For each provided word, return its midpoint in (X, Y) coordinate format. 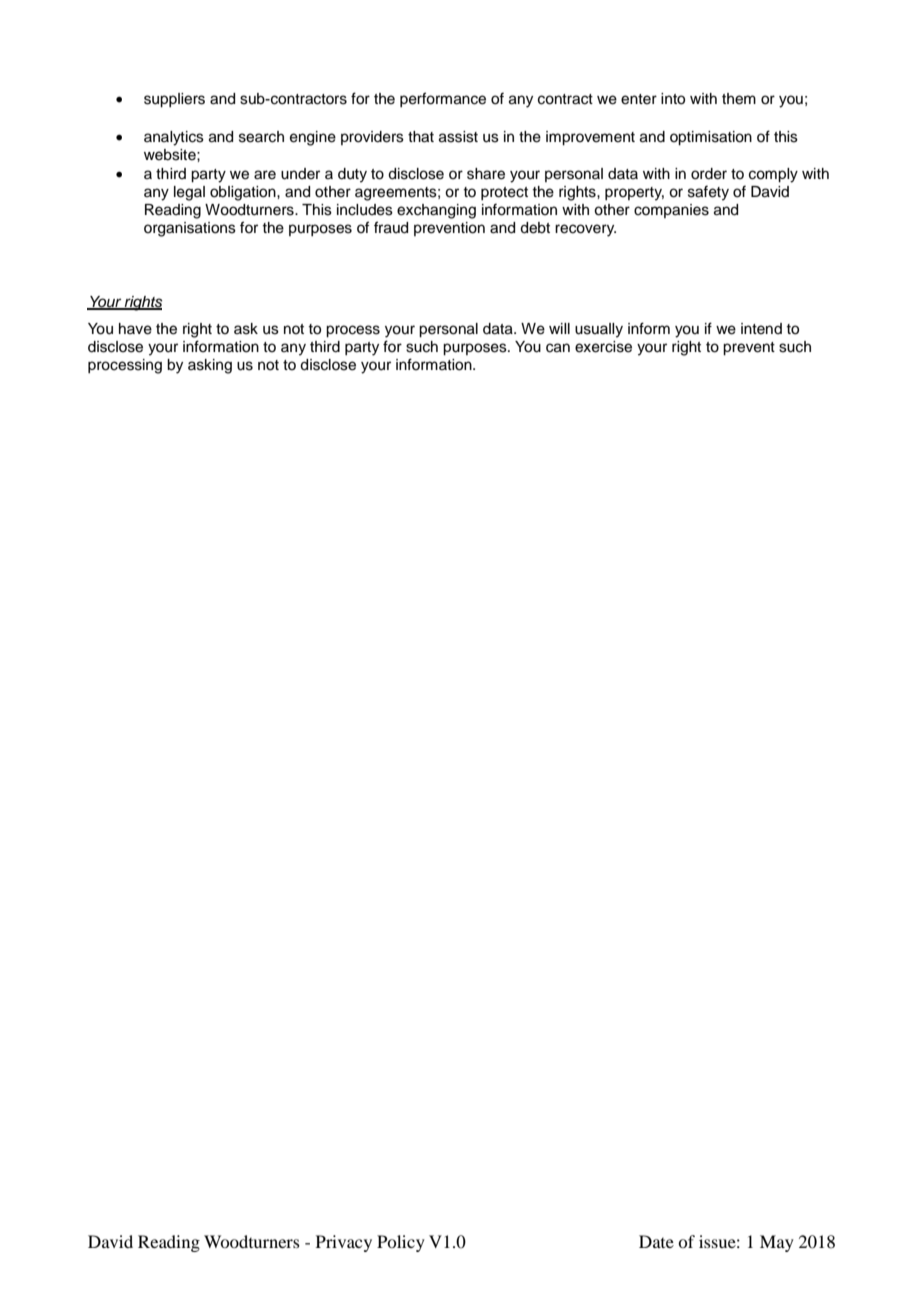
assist (458, 137)
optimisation (711, 138)
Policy (401, 1243)
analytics (174, 138)
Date (656, 1241)
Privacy (344, 1243)
